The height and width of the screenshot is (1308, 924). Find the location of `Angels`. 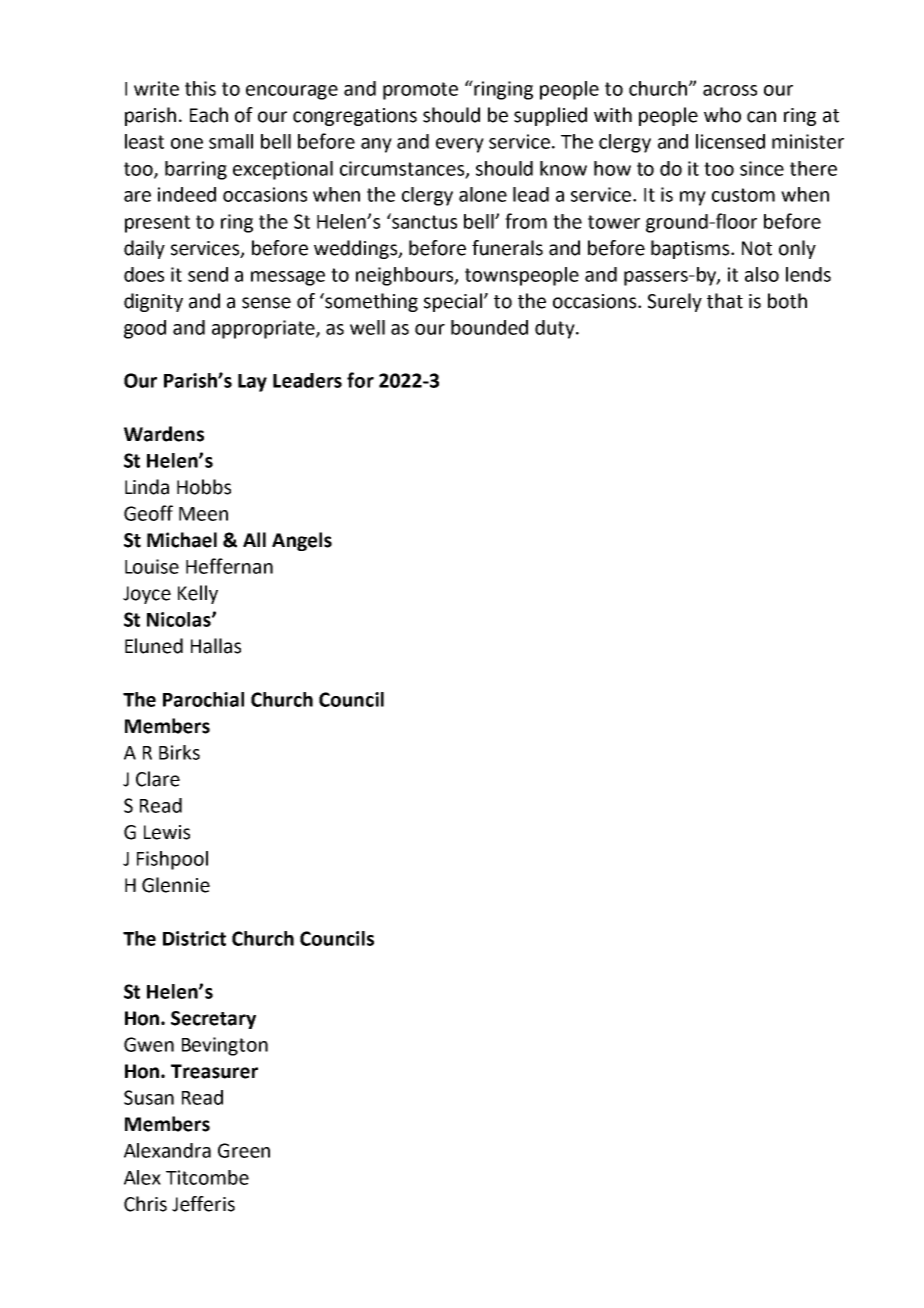

Angels is located at coordinates (302, 541).
